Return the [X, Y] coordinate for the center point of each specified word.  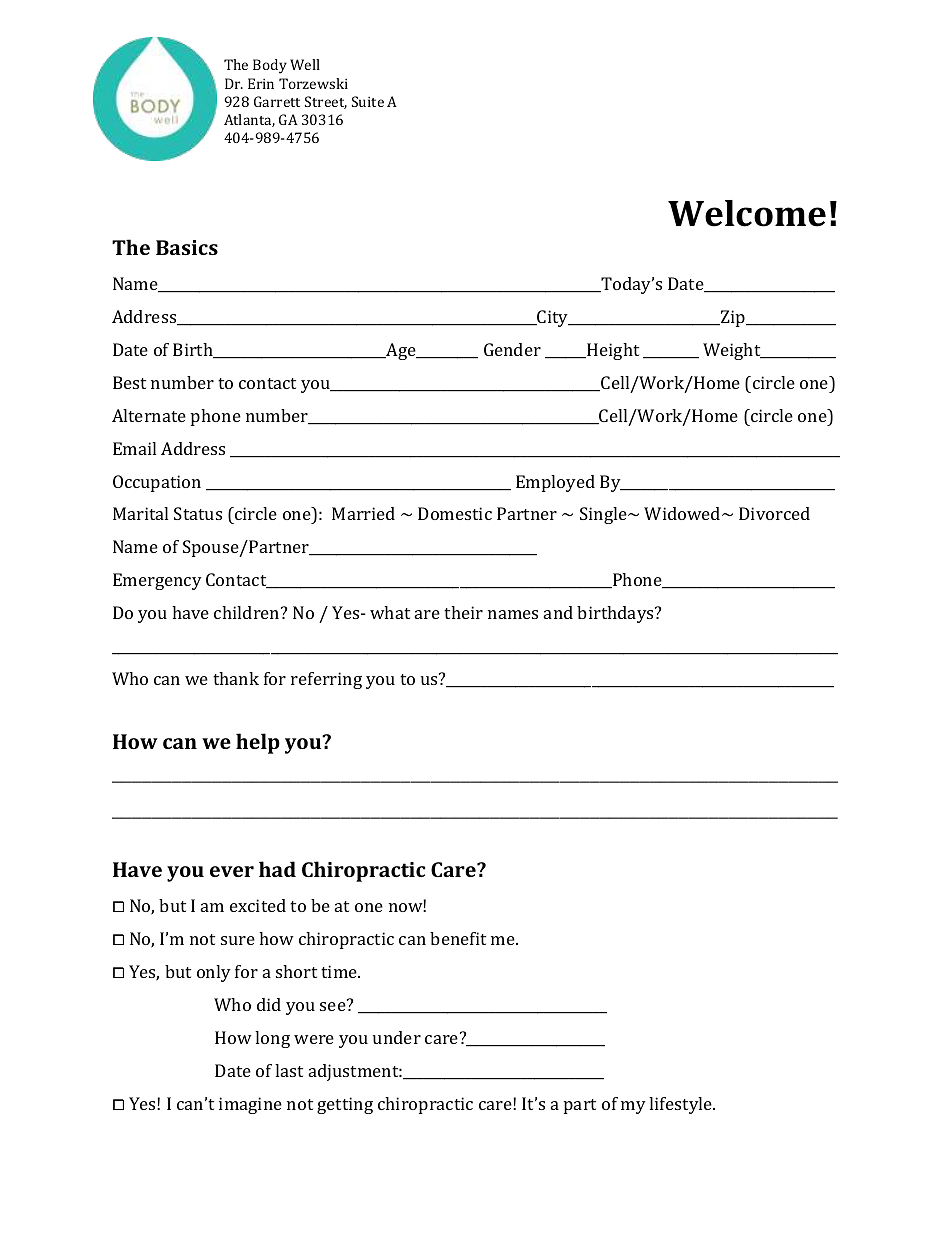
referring [326, 680]
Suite [368, 101]
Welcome [747, 213]
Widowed [683, 513]
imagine [250, 1105]
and [558, 612]
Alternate [149, 415]
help [258, 743]
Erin [261, 83]
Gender [512, 349]
